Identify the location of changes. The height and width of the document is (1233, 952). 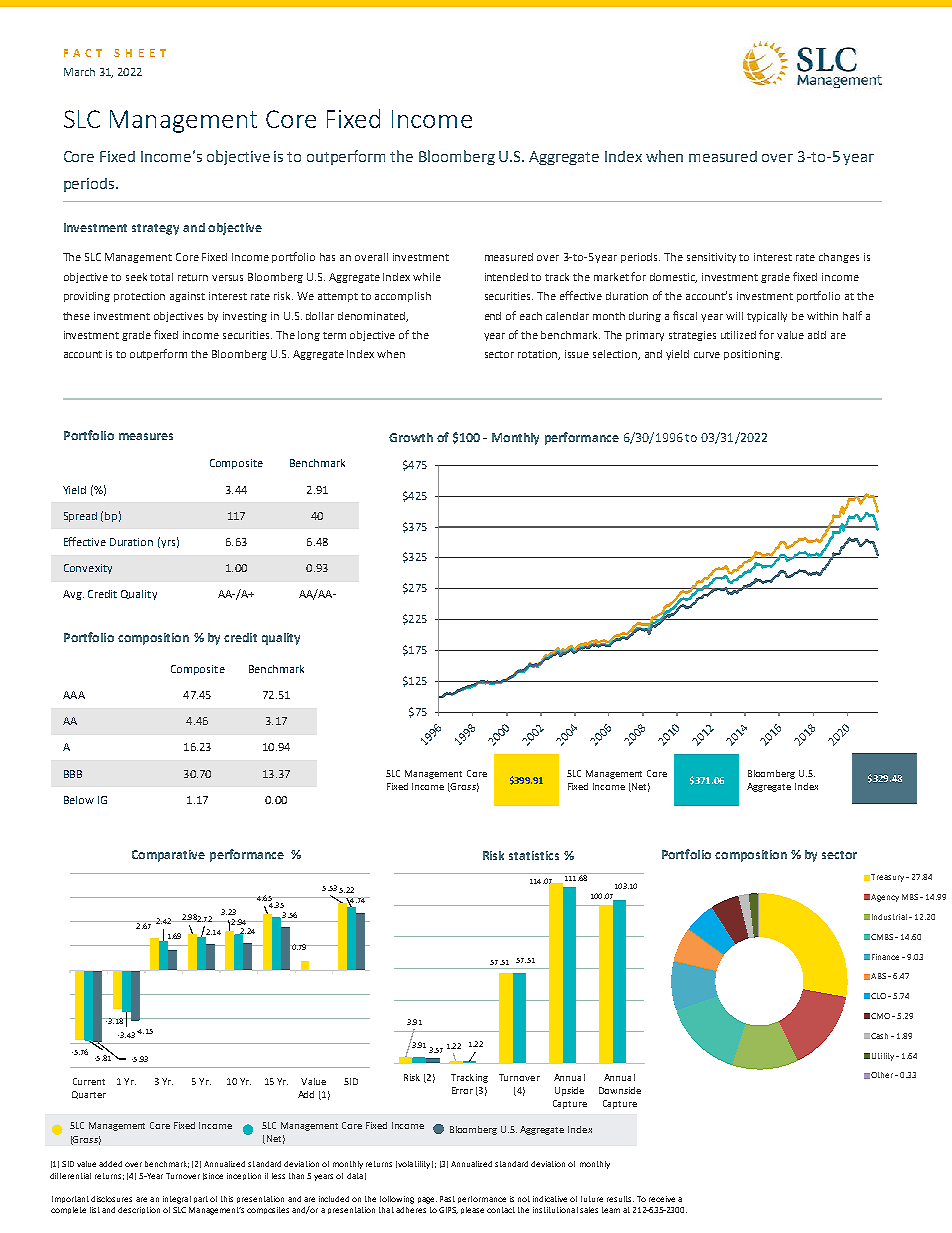
(839, 258).
